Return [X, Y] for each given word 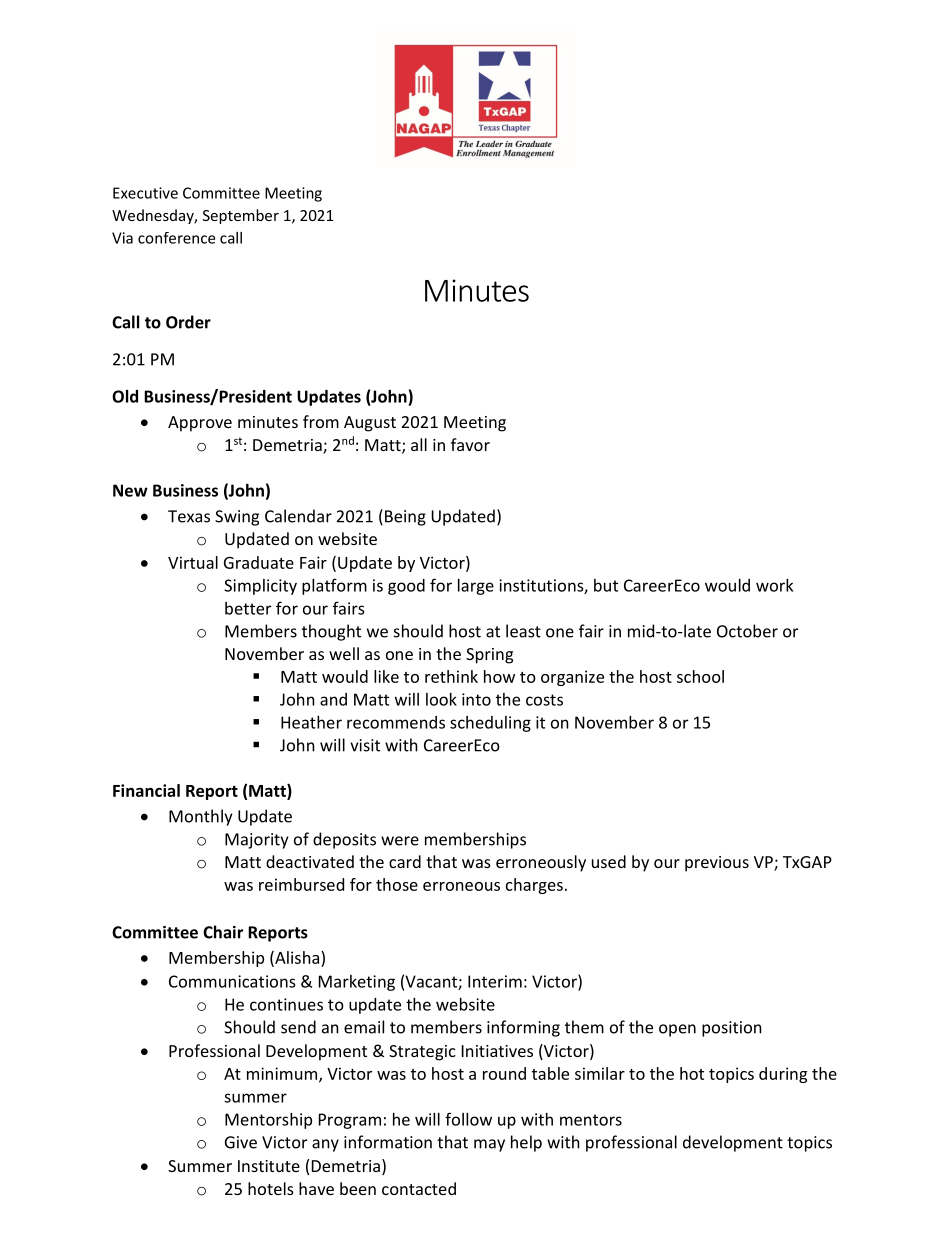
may [489, 1145]
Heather [311, 722]
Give [241, 1142]
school [700, 676]
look [441, 699]
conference [176, 238]
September [241, 216]
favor [470, 444]
